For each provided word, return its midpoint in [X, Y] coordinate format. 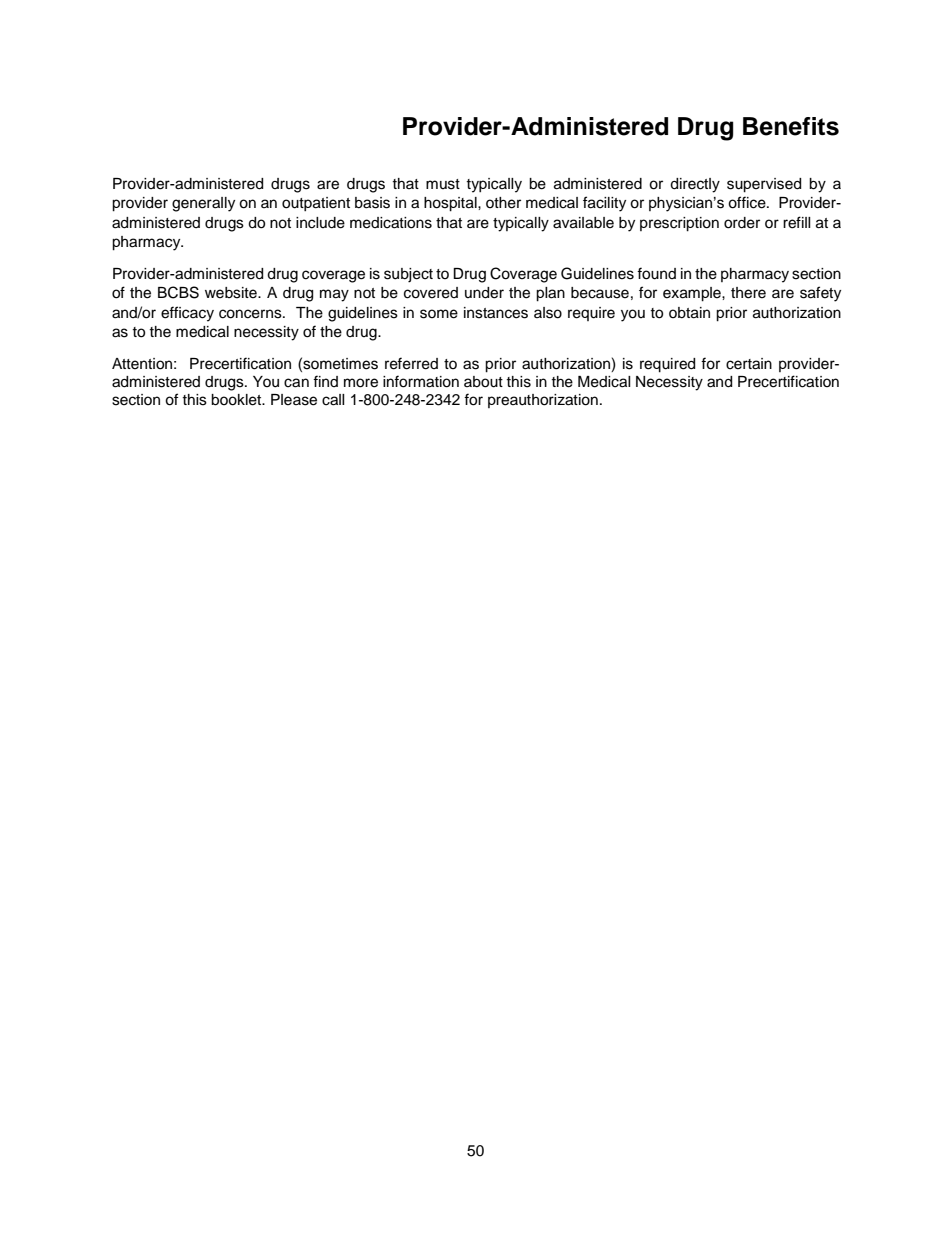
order [742, 223]
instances [496, 313]
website [232, 293]
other [503, 203]
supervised [764, 185]
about [483, 382]
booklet [237, 400]
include [320, 223]
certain [749, 364]
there [748, 293]
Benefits [791, 126]
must [443, 184]
